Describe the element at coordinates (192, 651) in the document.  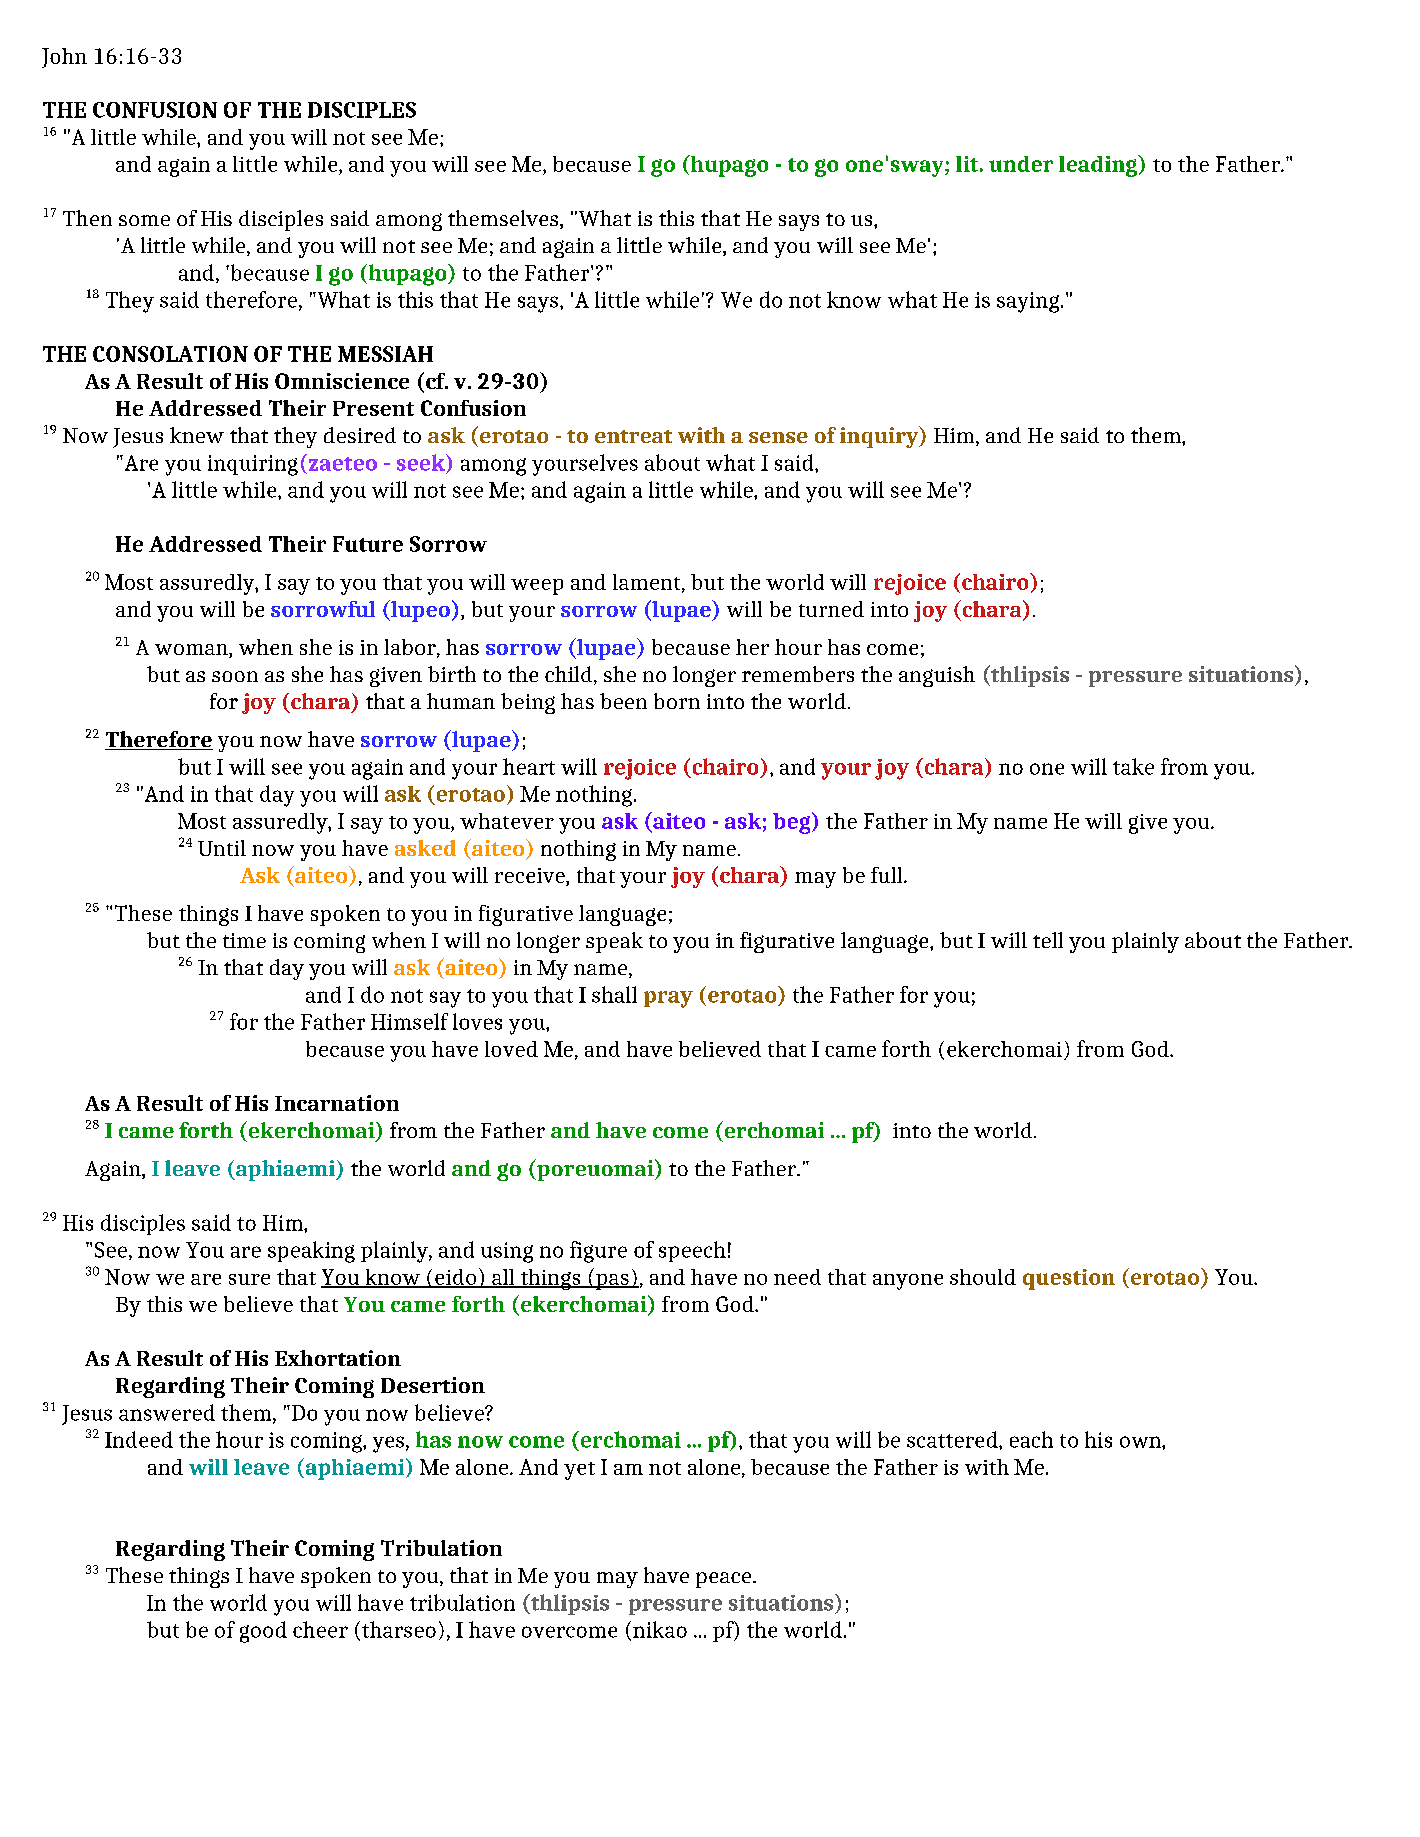
I see `woman` at that location.
